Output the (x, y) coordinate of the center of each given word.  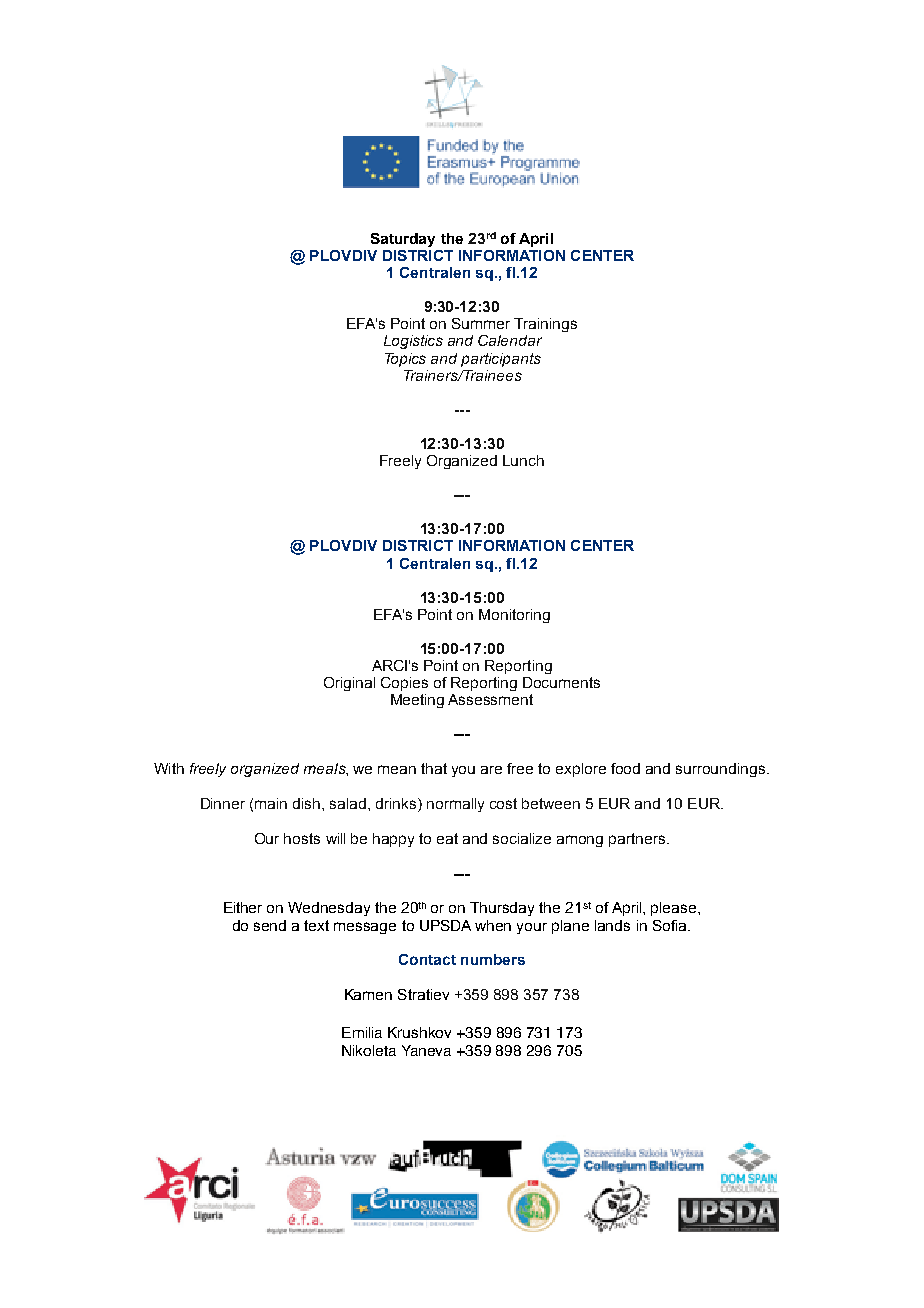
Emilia (362, 1032)
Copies (404, 684)
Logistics (413, 342)
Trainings (545, 325)
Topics (405, 360)
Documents (561, 682)
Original (349, 684)
